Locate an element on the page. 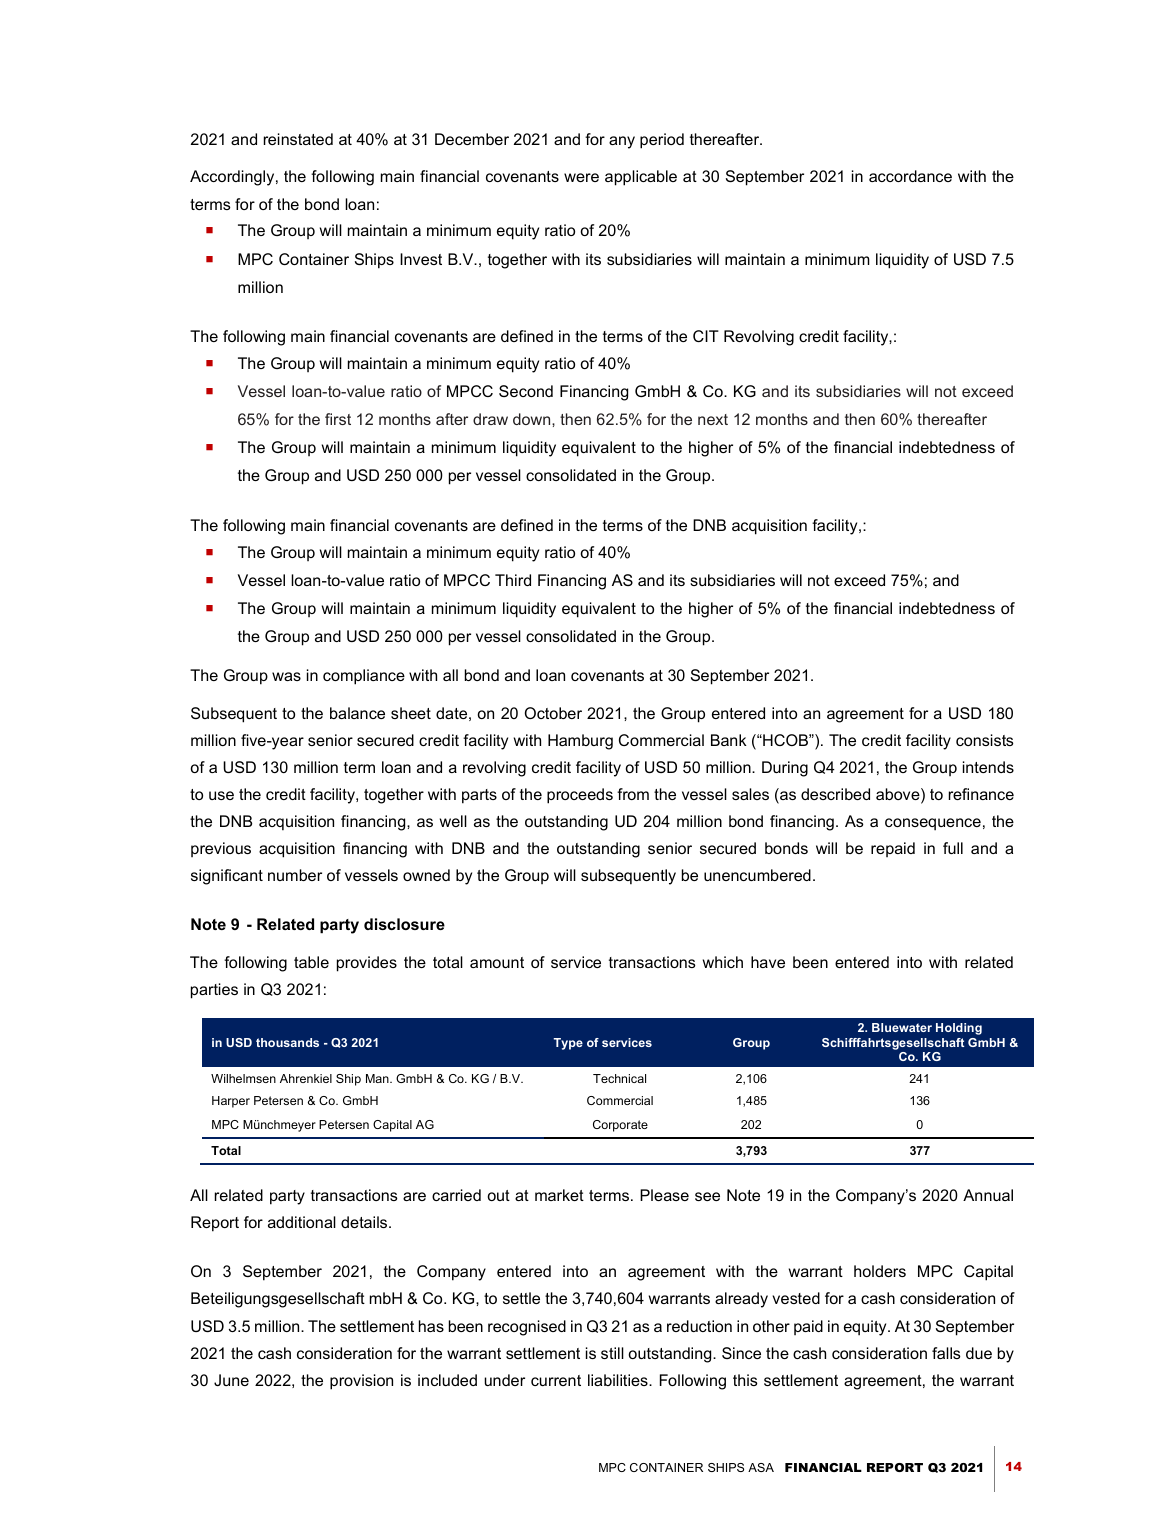  was is located at coordinates (286, 676).
